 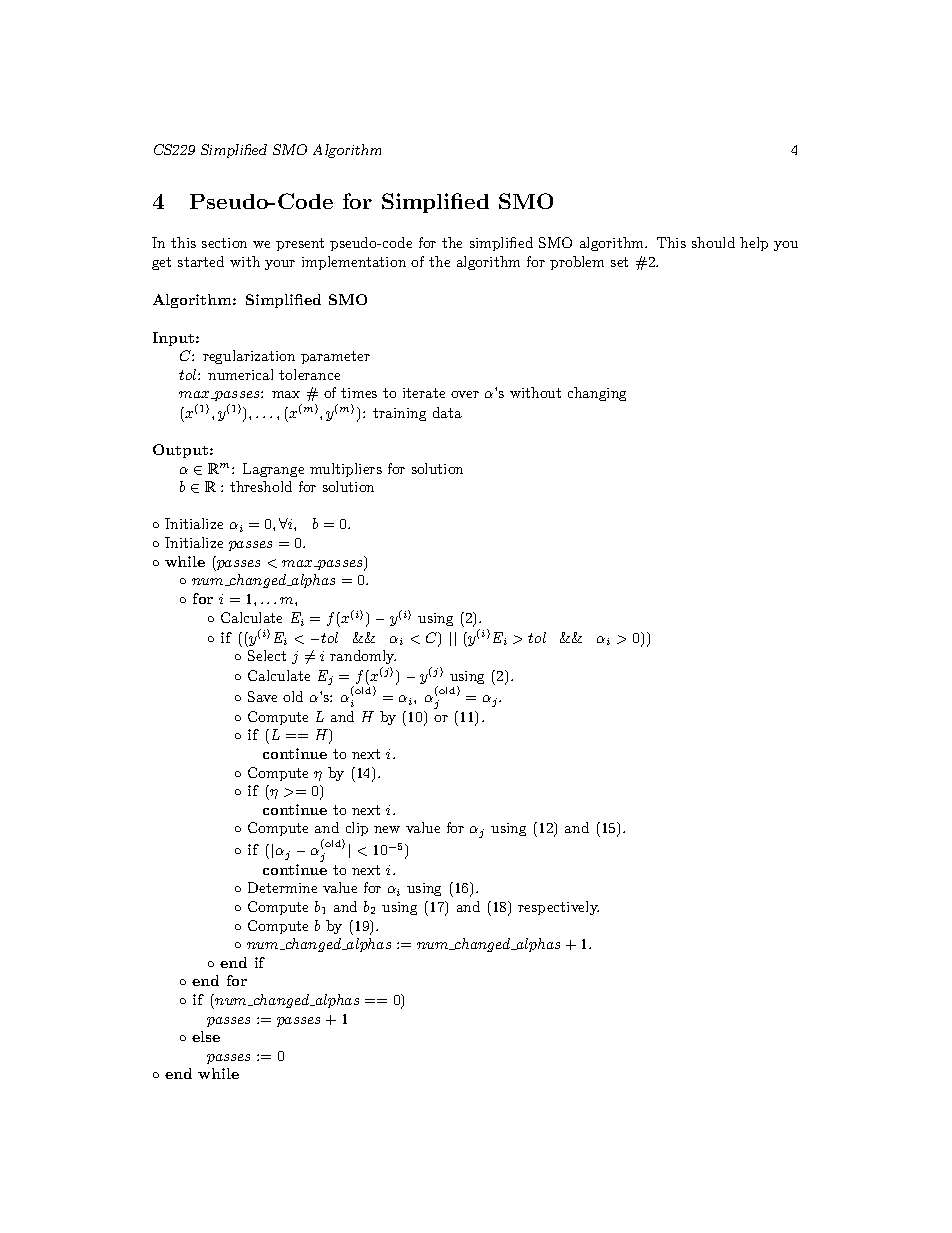 What do you see at coordinates (201, 261) in the page?
I see `started` at bounding box center [201, 261].
